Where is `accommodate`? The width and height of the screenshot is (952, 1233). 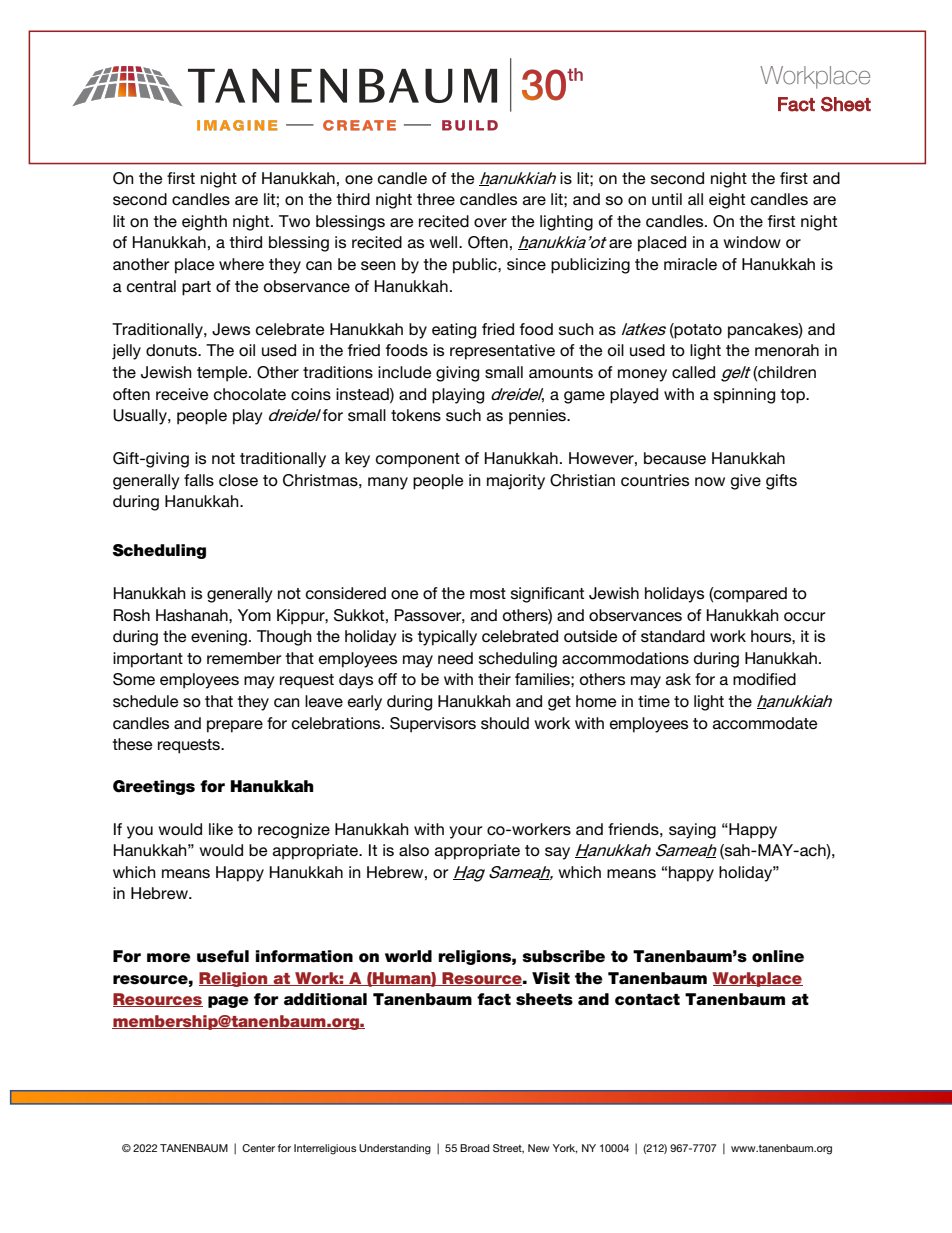
accommodate is located at coordinates (765, 723).
